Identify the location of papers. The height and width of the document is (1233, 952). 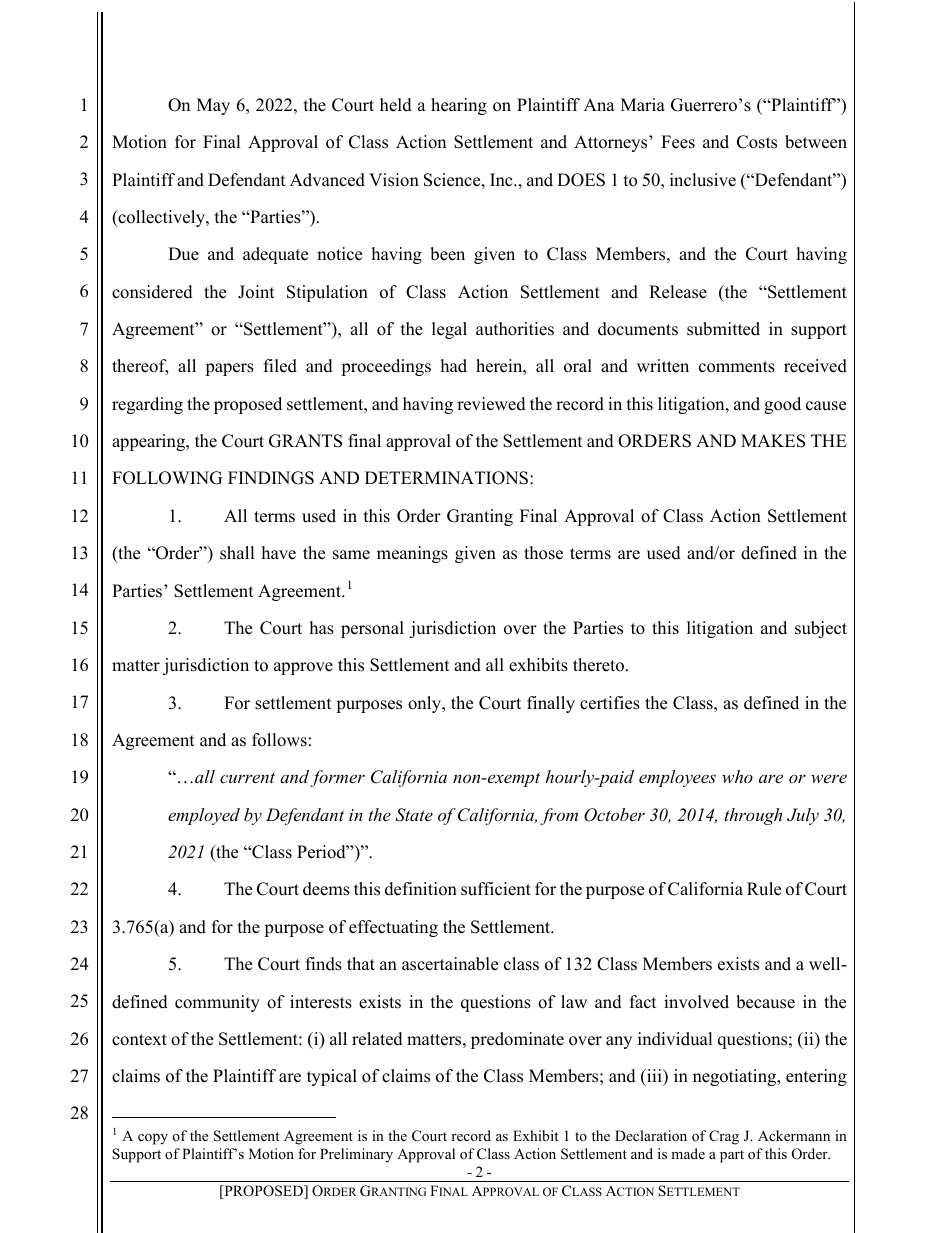
(229, 369).
